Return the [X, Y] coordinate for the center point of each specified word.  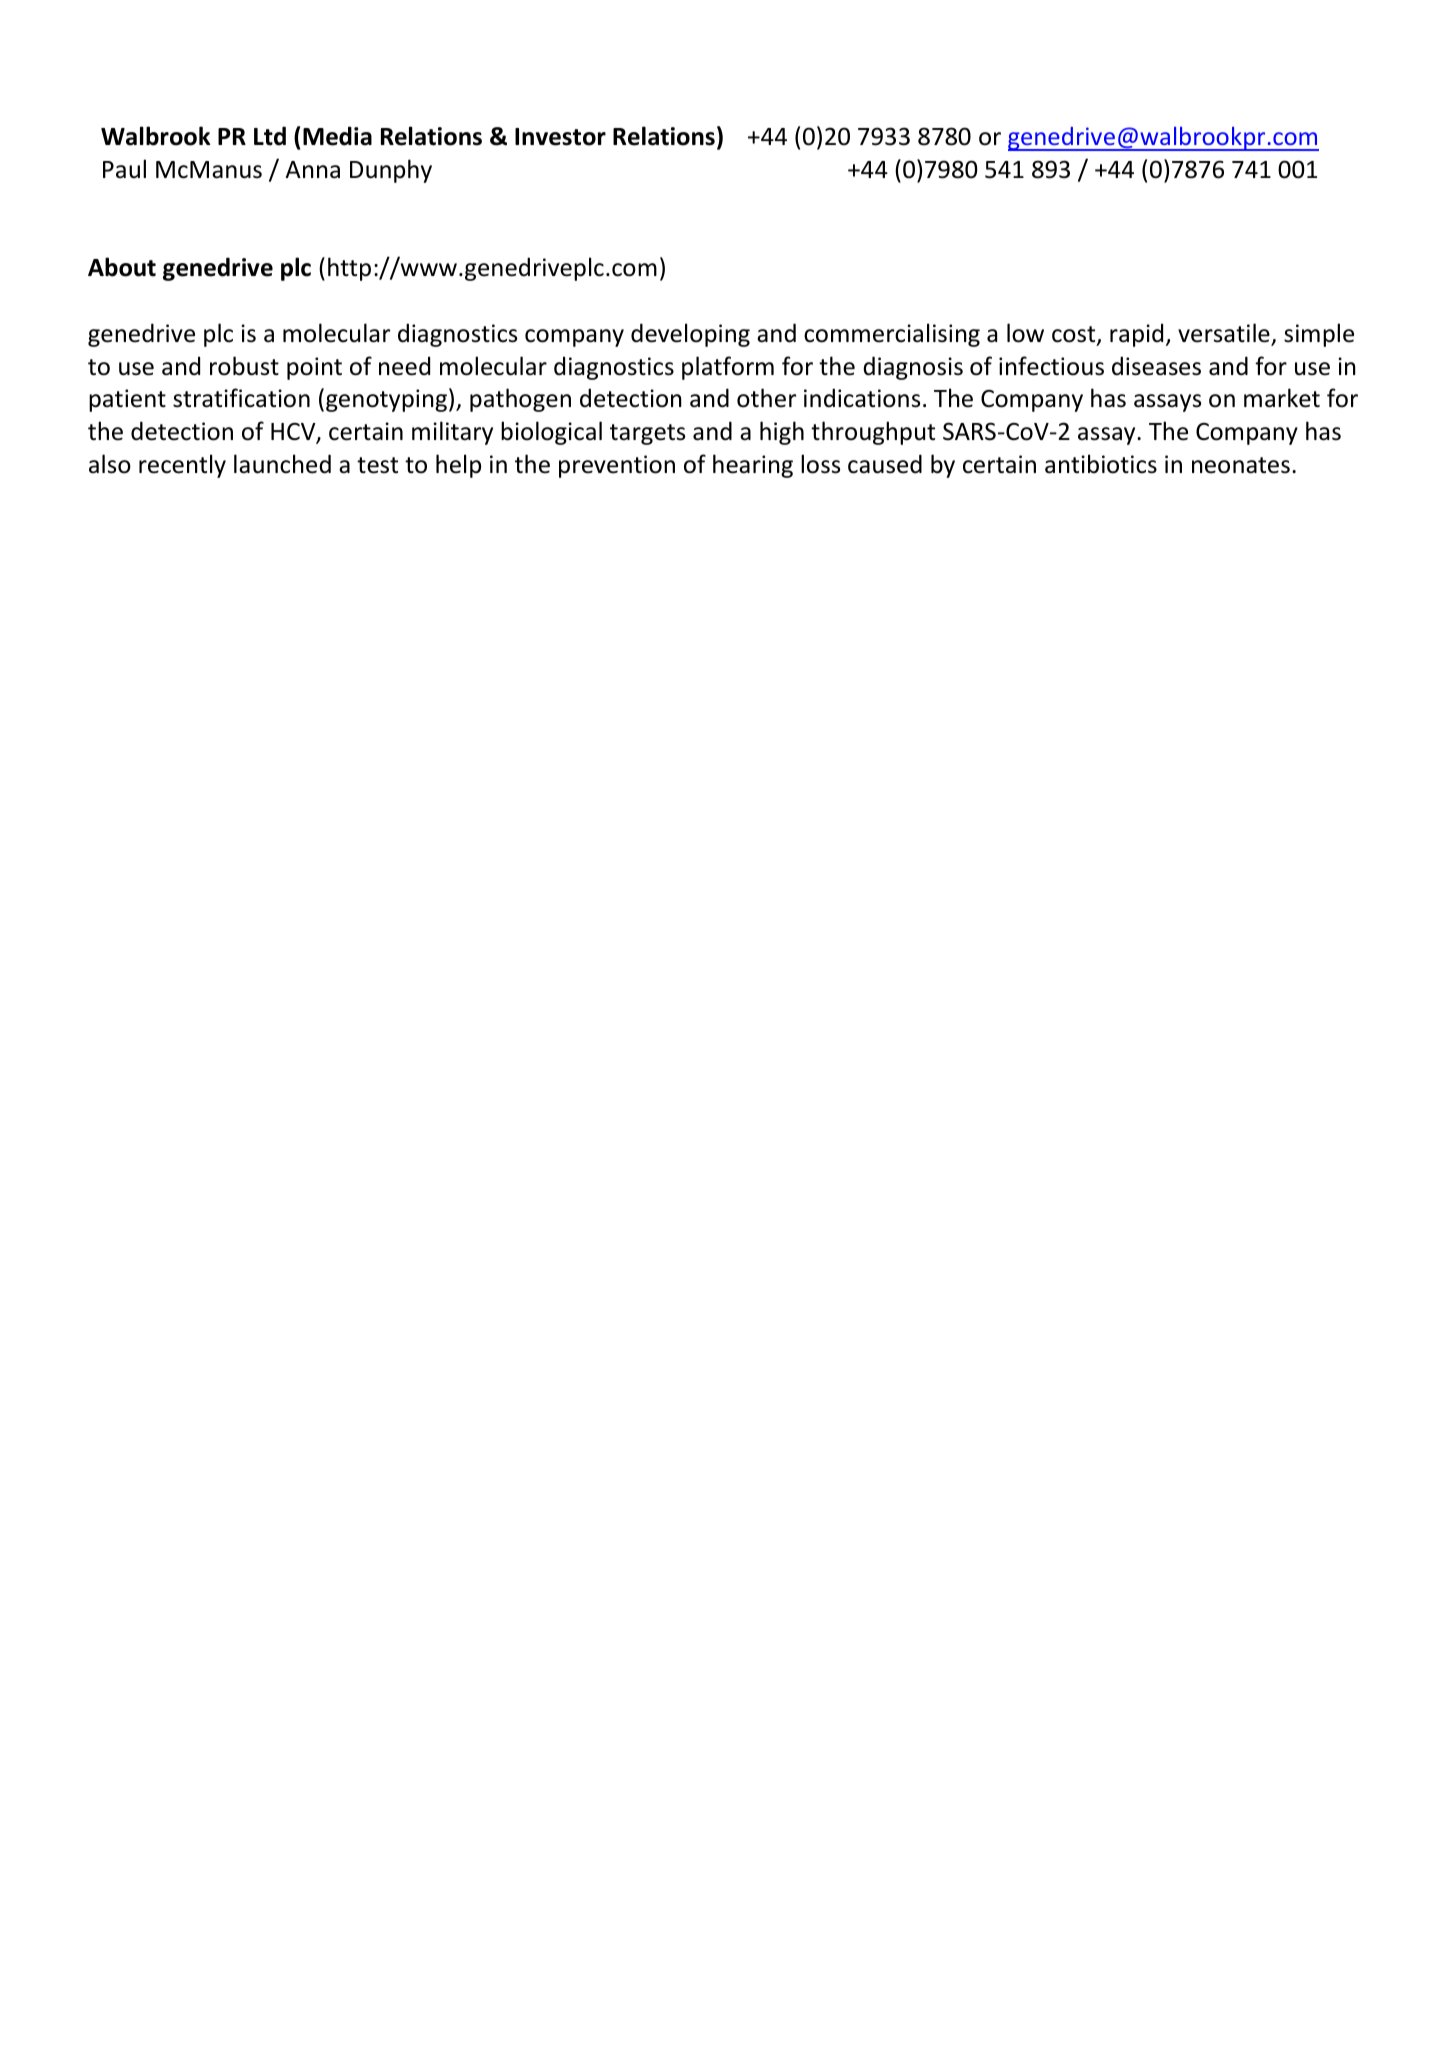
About [122, 267]
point [314, 368]
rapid [1136, 335]
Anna [312, 170]
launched [282, 464]
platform [728, 368]
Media [337, 136]
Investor [560, 137]
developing [690, 335]
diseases [1156, 366]
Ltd [270, 136]
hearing [753, 466]
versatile [1225, 334]
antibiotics [1101, 464]
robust [244, 366]
